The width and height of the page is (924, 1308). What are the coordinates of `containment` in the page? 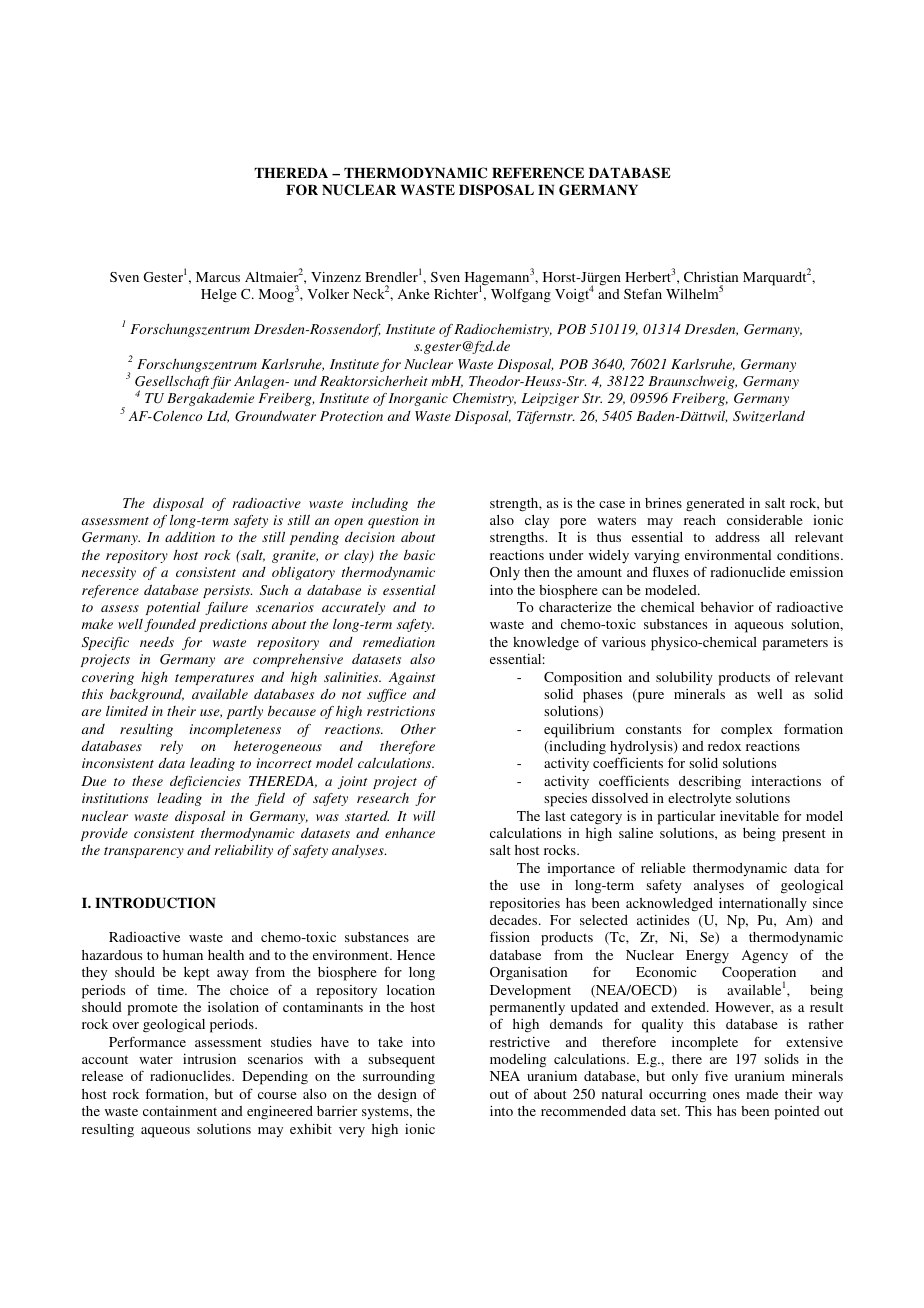 It's located at (180, 1111).
